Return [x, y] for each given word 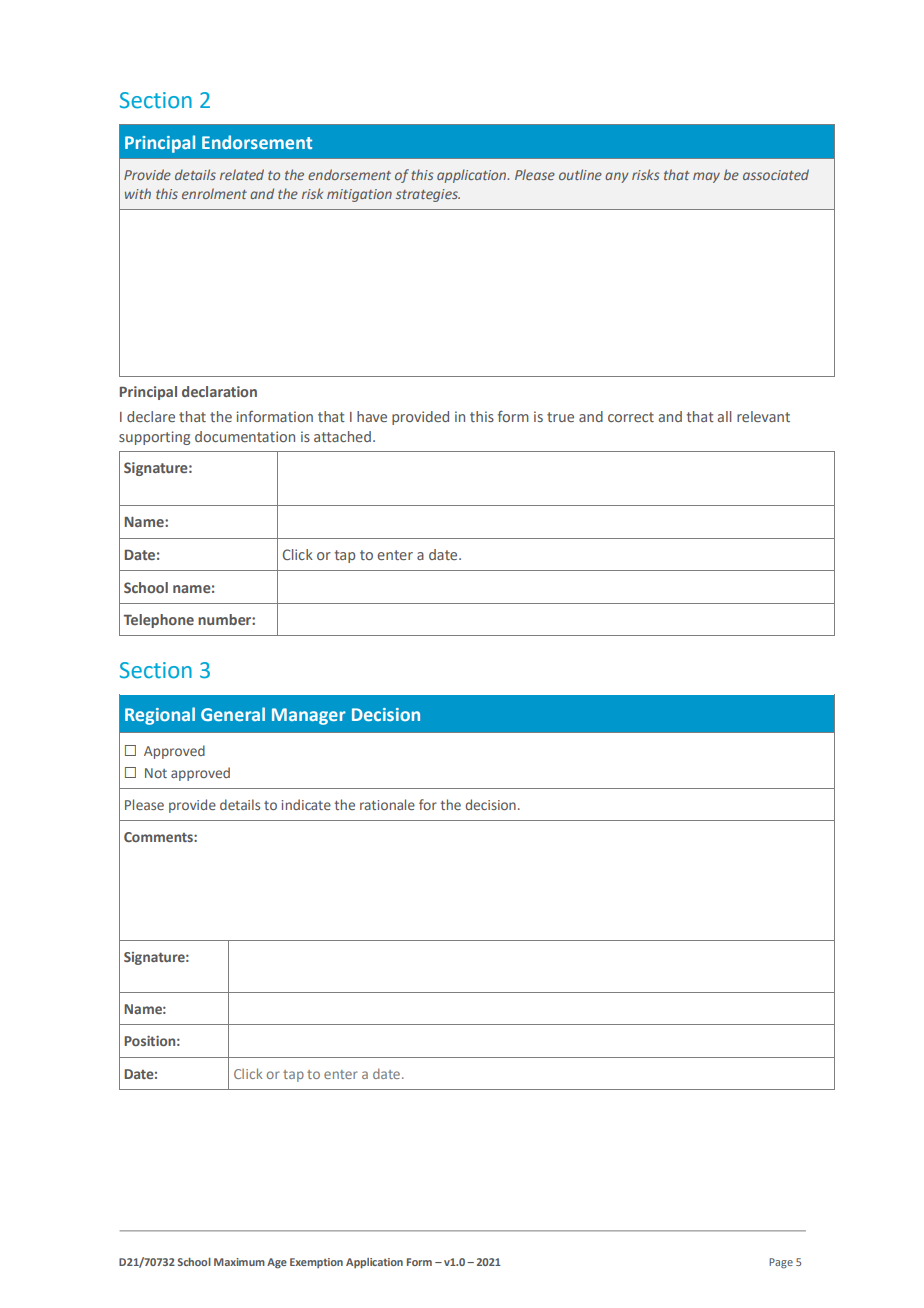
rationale [387, 804]
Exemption [316, 1263]
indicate [306, 804]
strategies [428, 195]
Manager [309, 716]
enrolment [214, 193]
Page [781, 1263]
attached [342, 436]
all [724, 416]
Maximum [239, 1262]
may [706, 177]
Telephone [158, 621]
